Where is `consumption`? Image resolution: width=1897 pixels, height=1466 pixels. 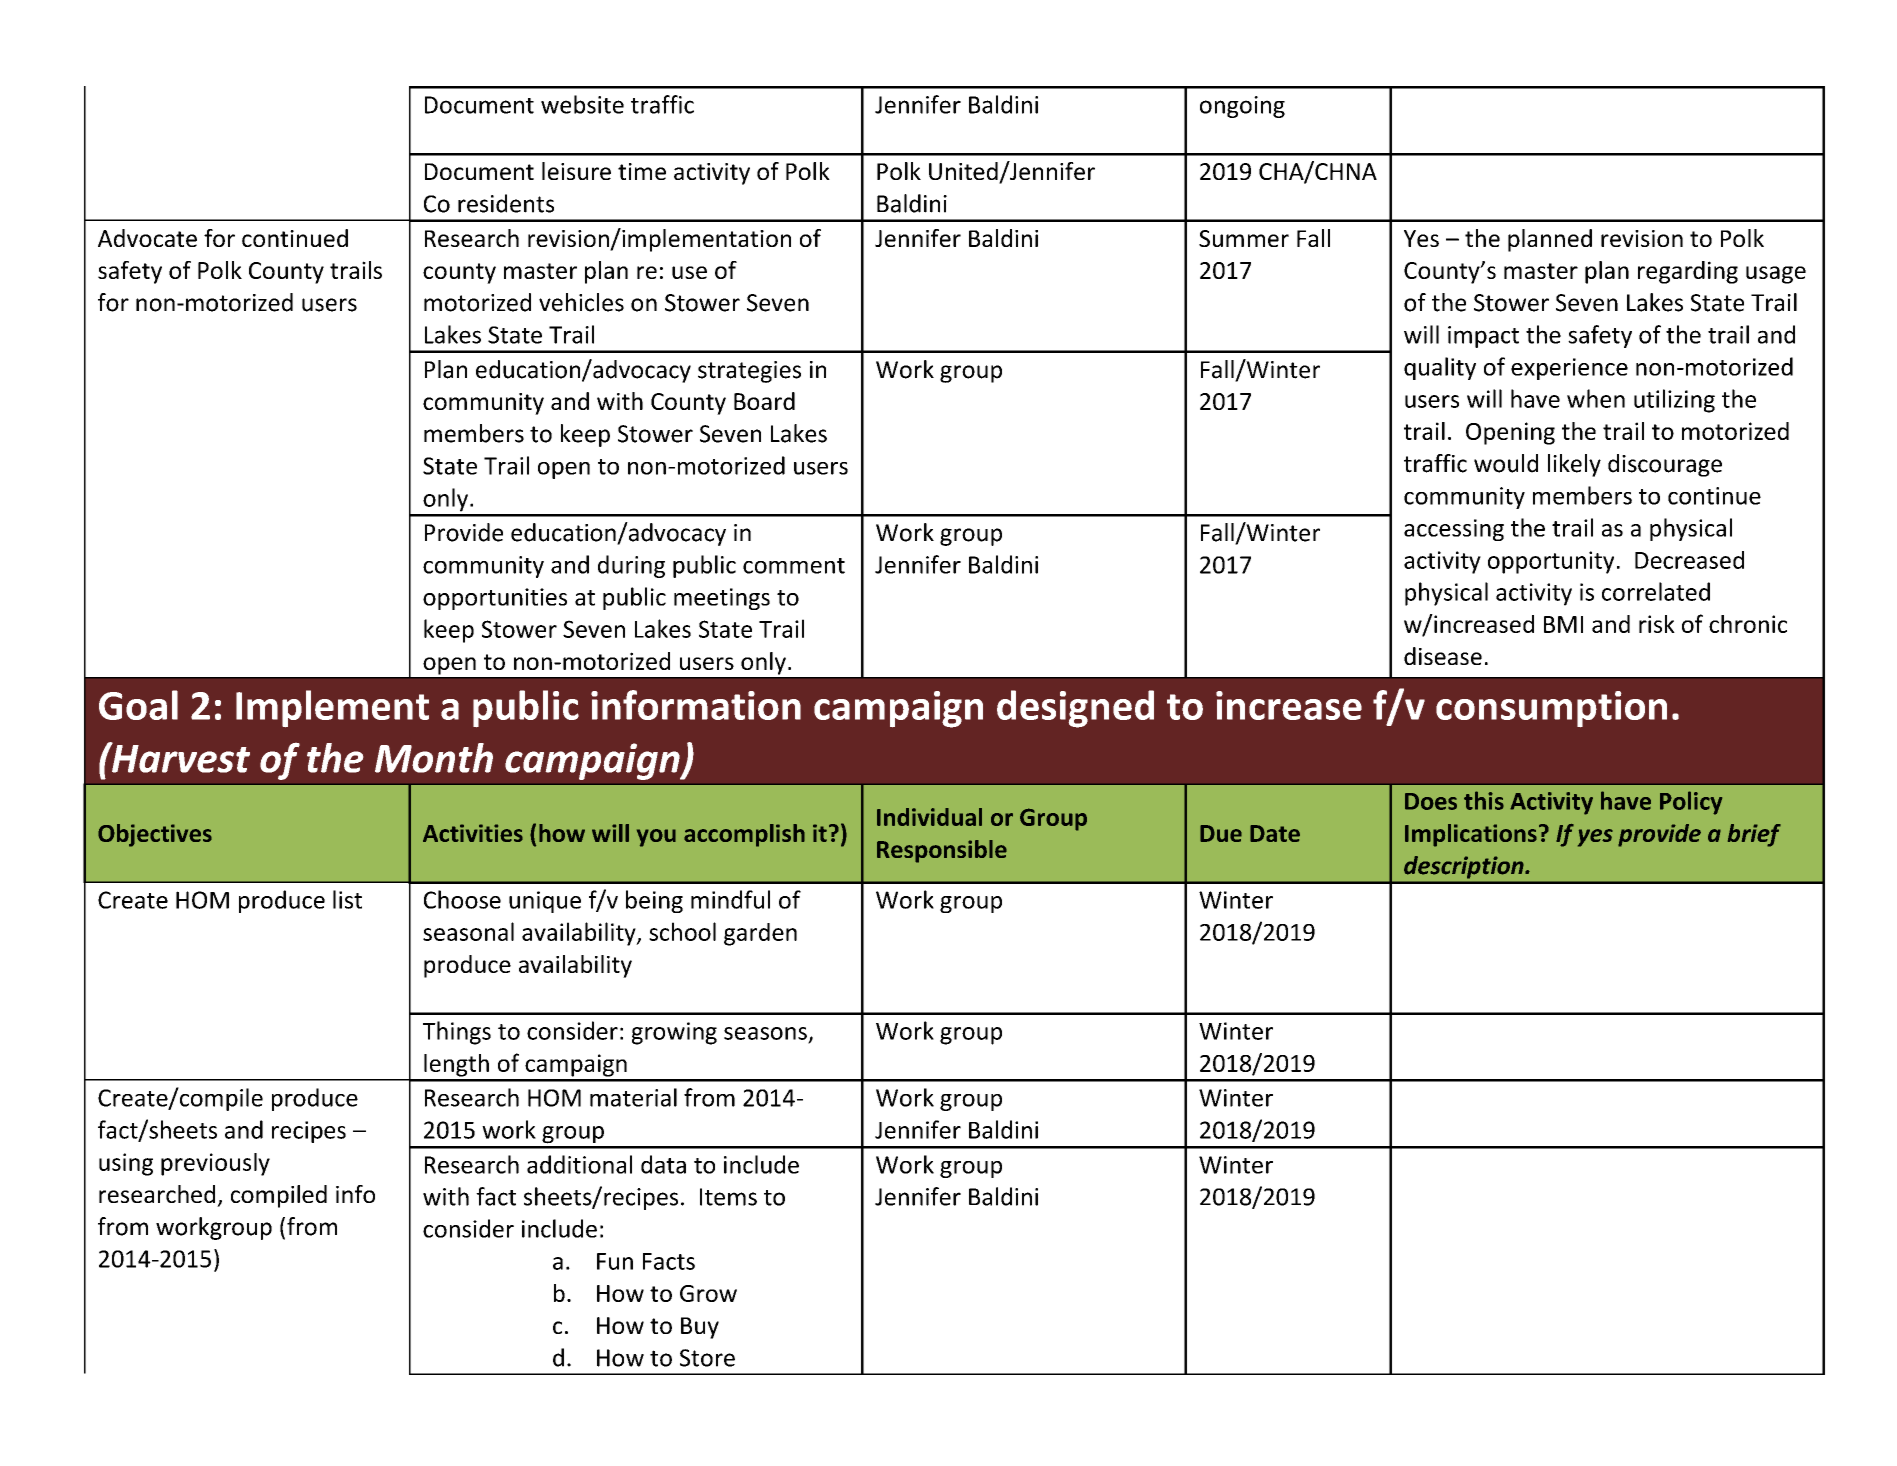
consumption is located at coordinates (1551, 709).
